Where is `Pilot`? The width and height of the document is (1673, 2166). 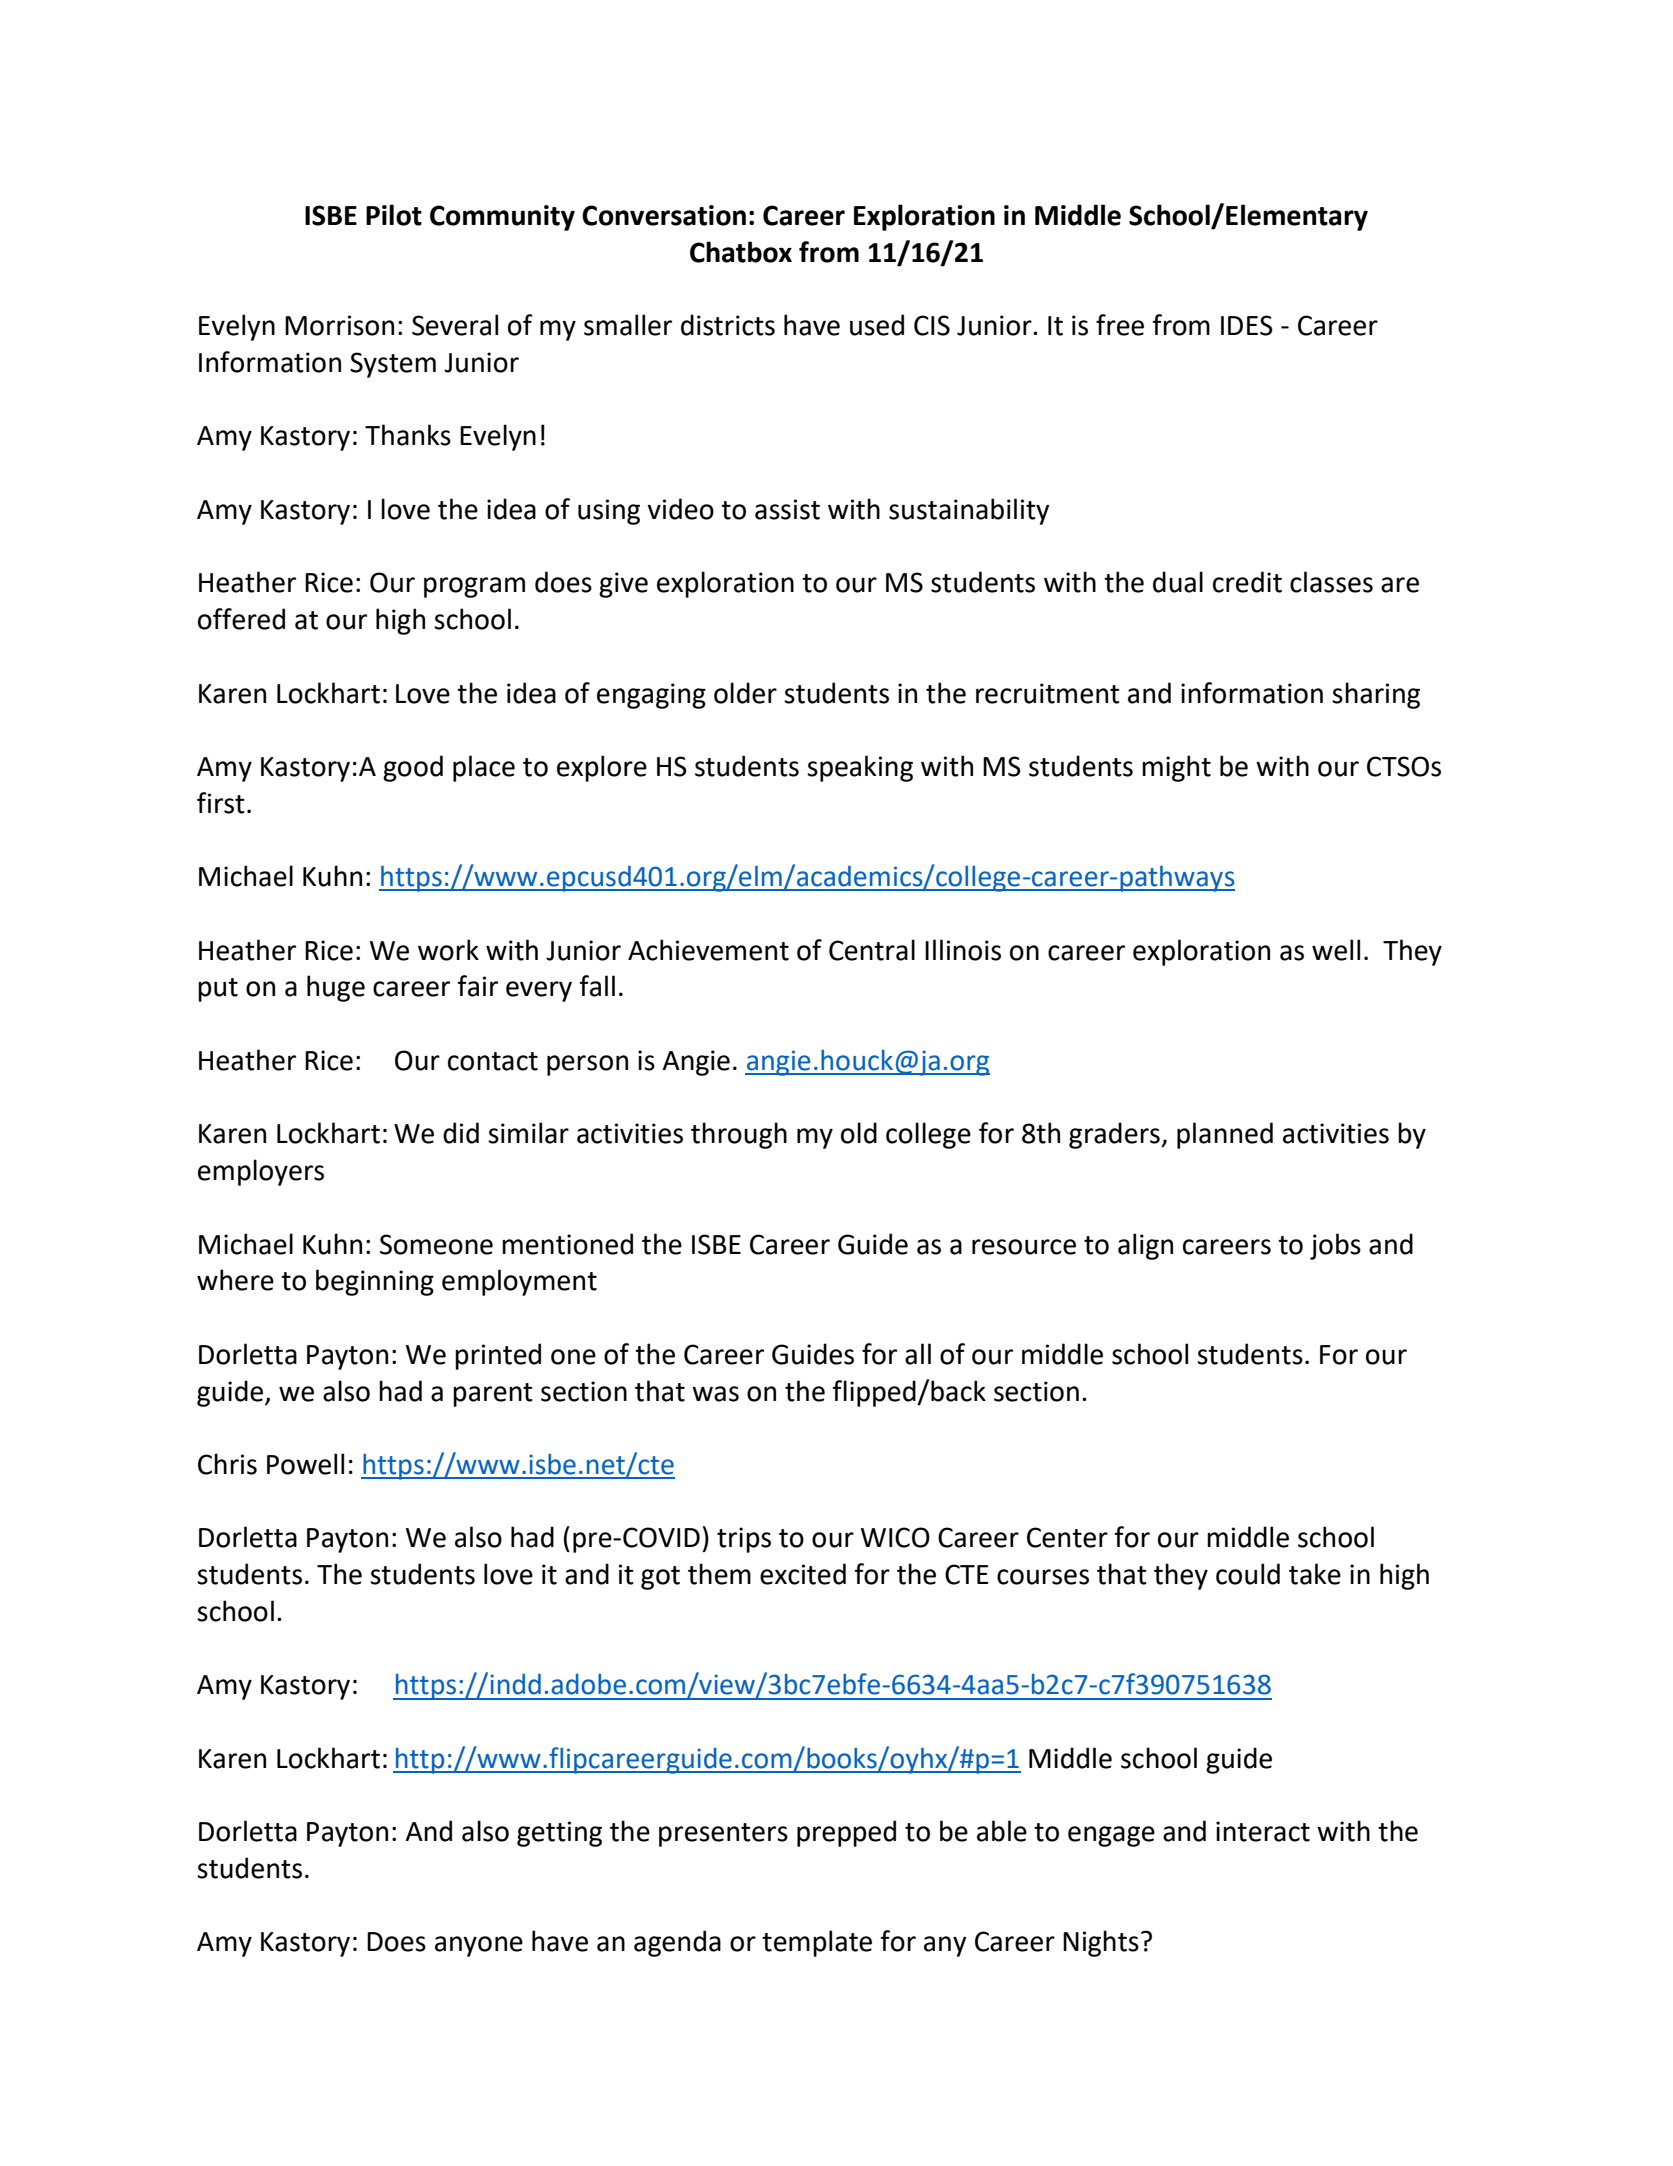
Pilot is located at coordinates (394, 215).
